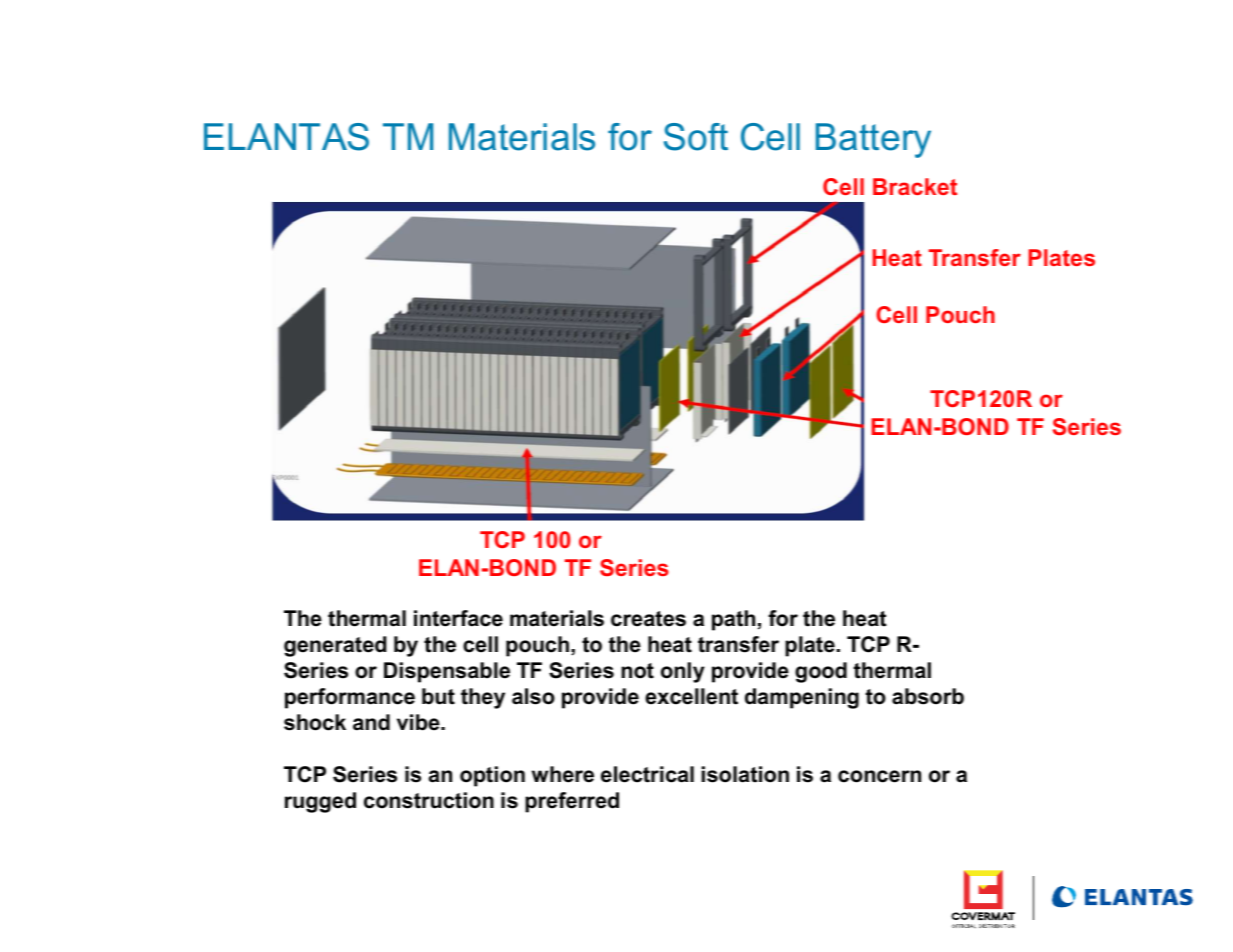  I want to click on interface, so click(458, 618).
